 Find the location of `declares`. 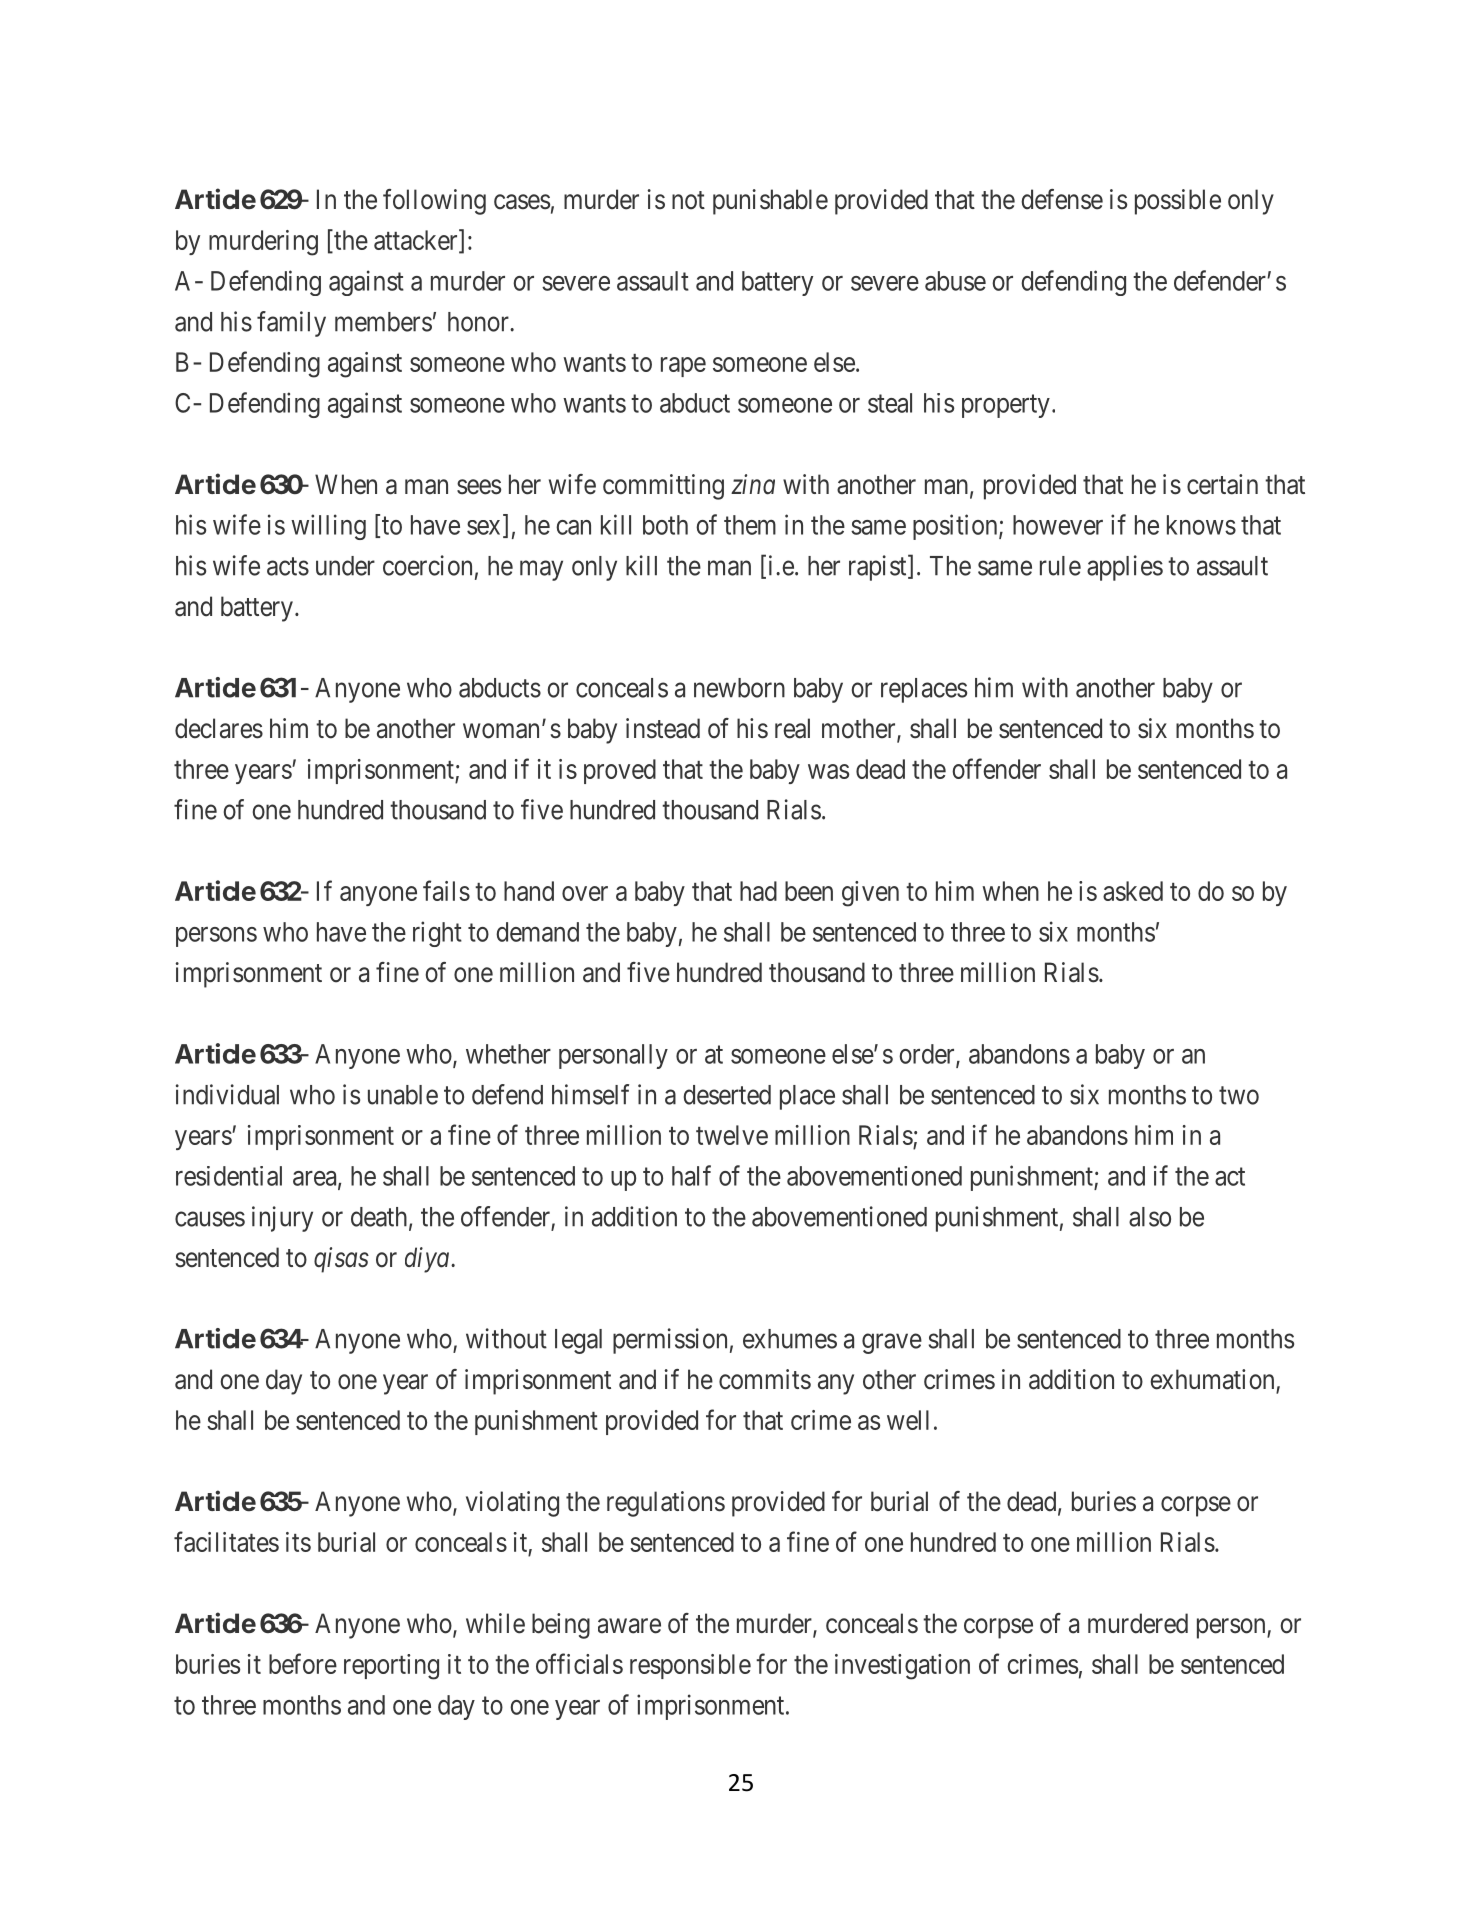

declares is located at coordinates (219, 728).
